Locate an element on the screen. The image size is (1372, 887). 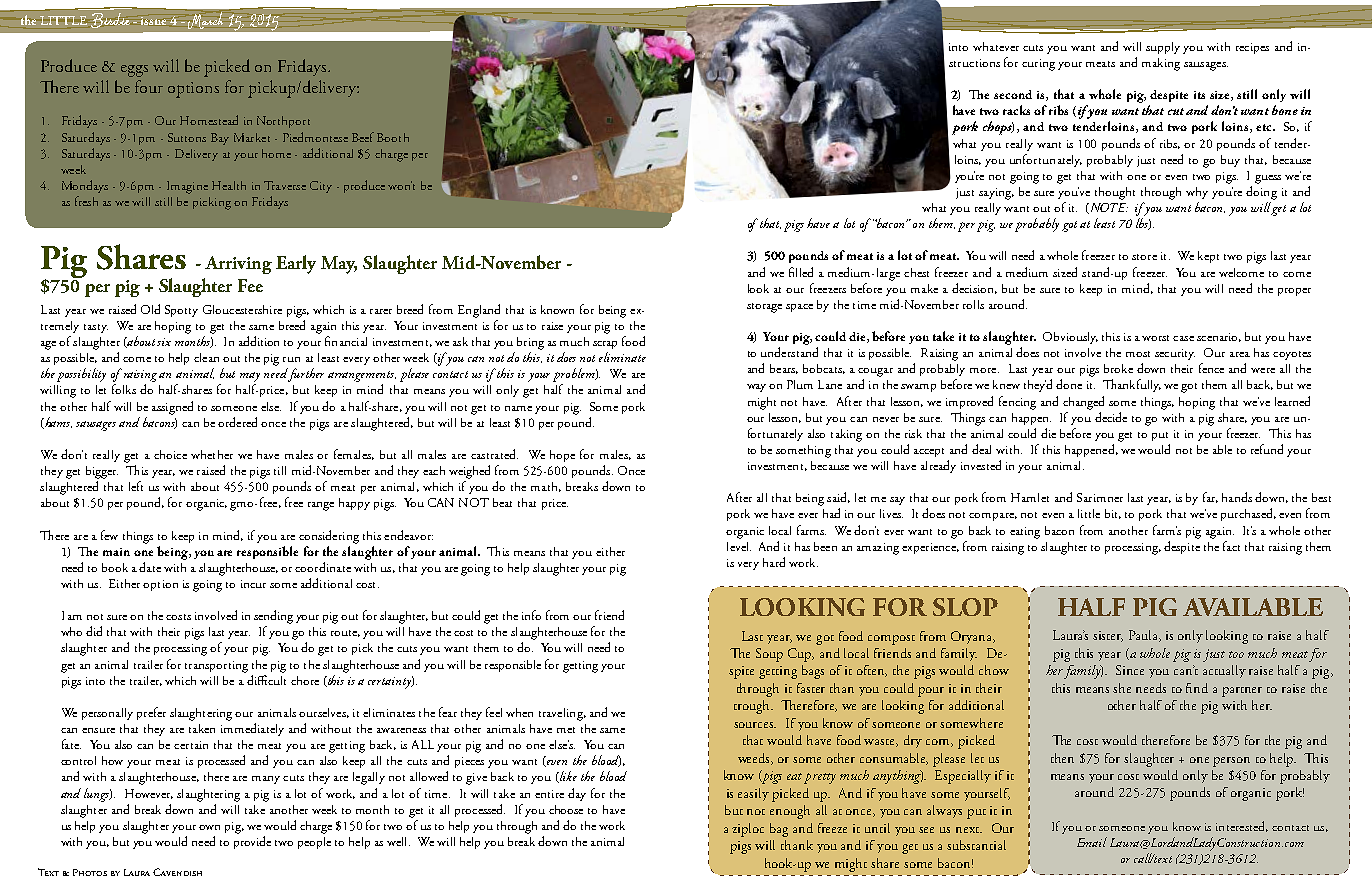
issue is located at coordinates (153, 21).
